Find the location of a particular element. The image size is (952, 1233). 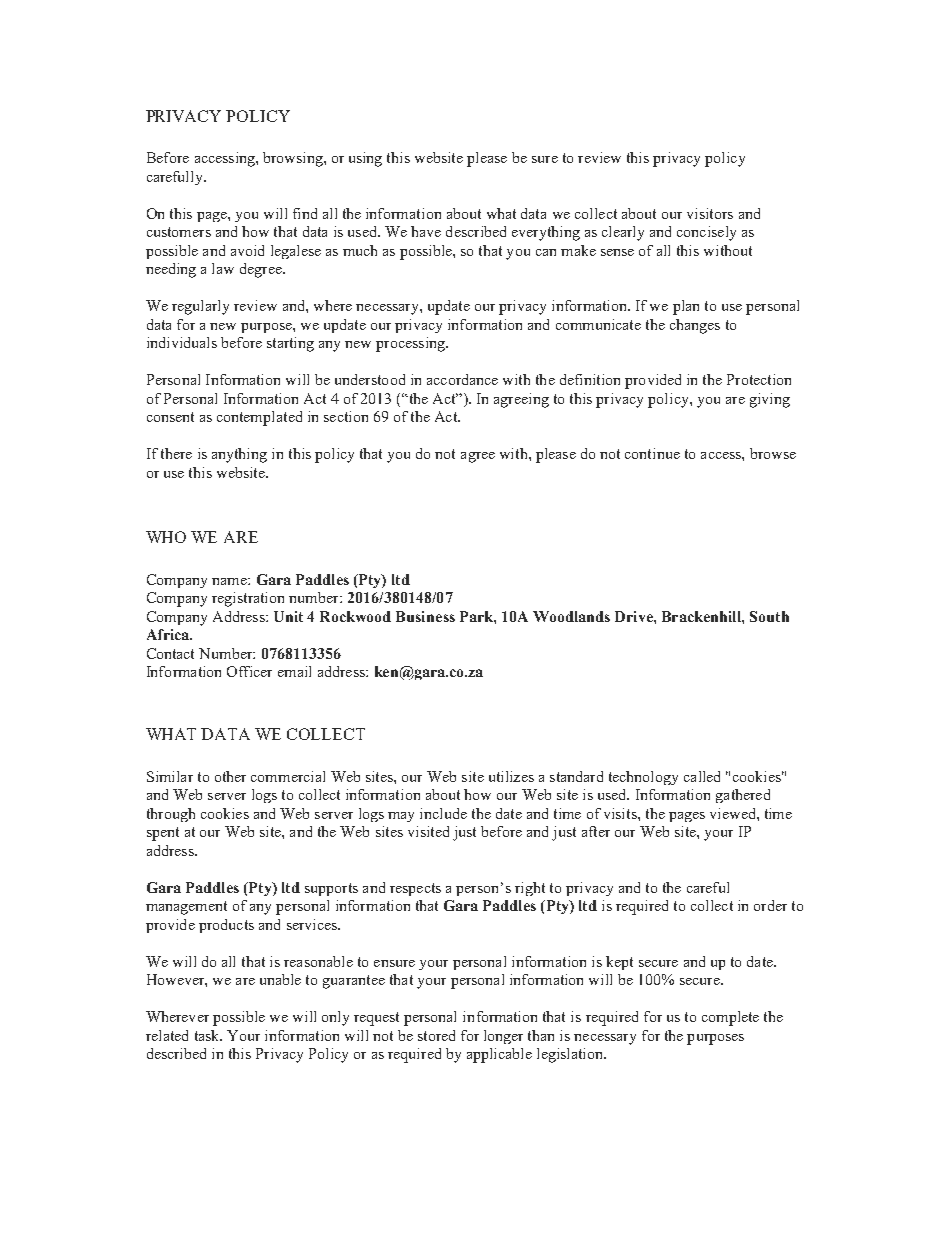

browsing is located at coordinates (294, 159).
